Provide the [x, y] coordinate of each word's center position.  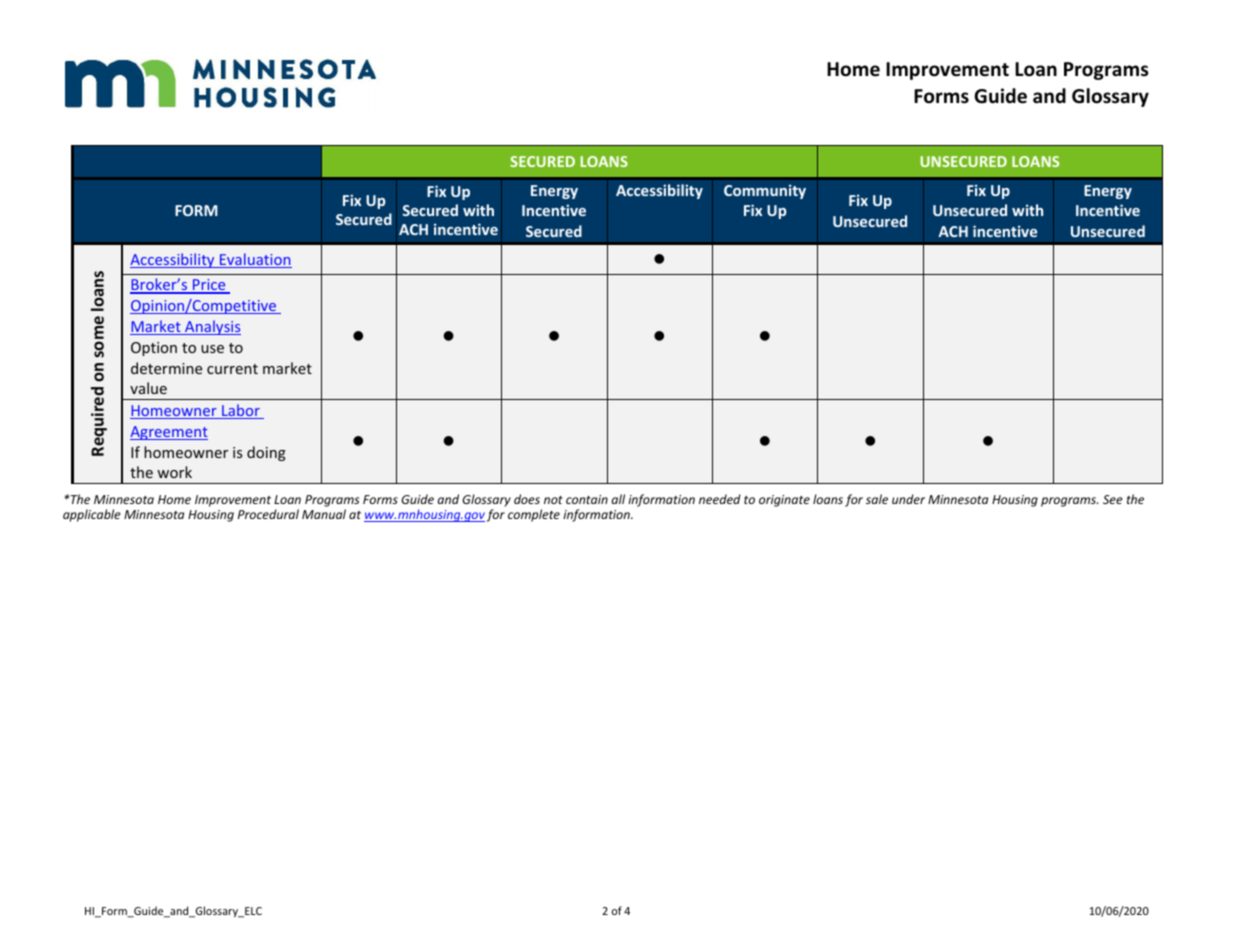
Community [765, 191]
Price [209, 286]
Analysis [212, 327]
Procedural [268, 514]
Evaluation [255, 260]
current [232, 369]
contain [587, 499]
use [212, 349]
